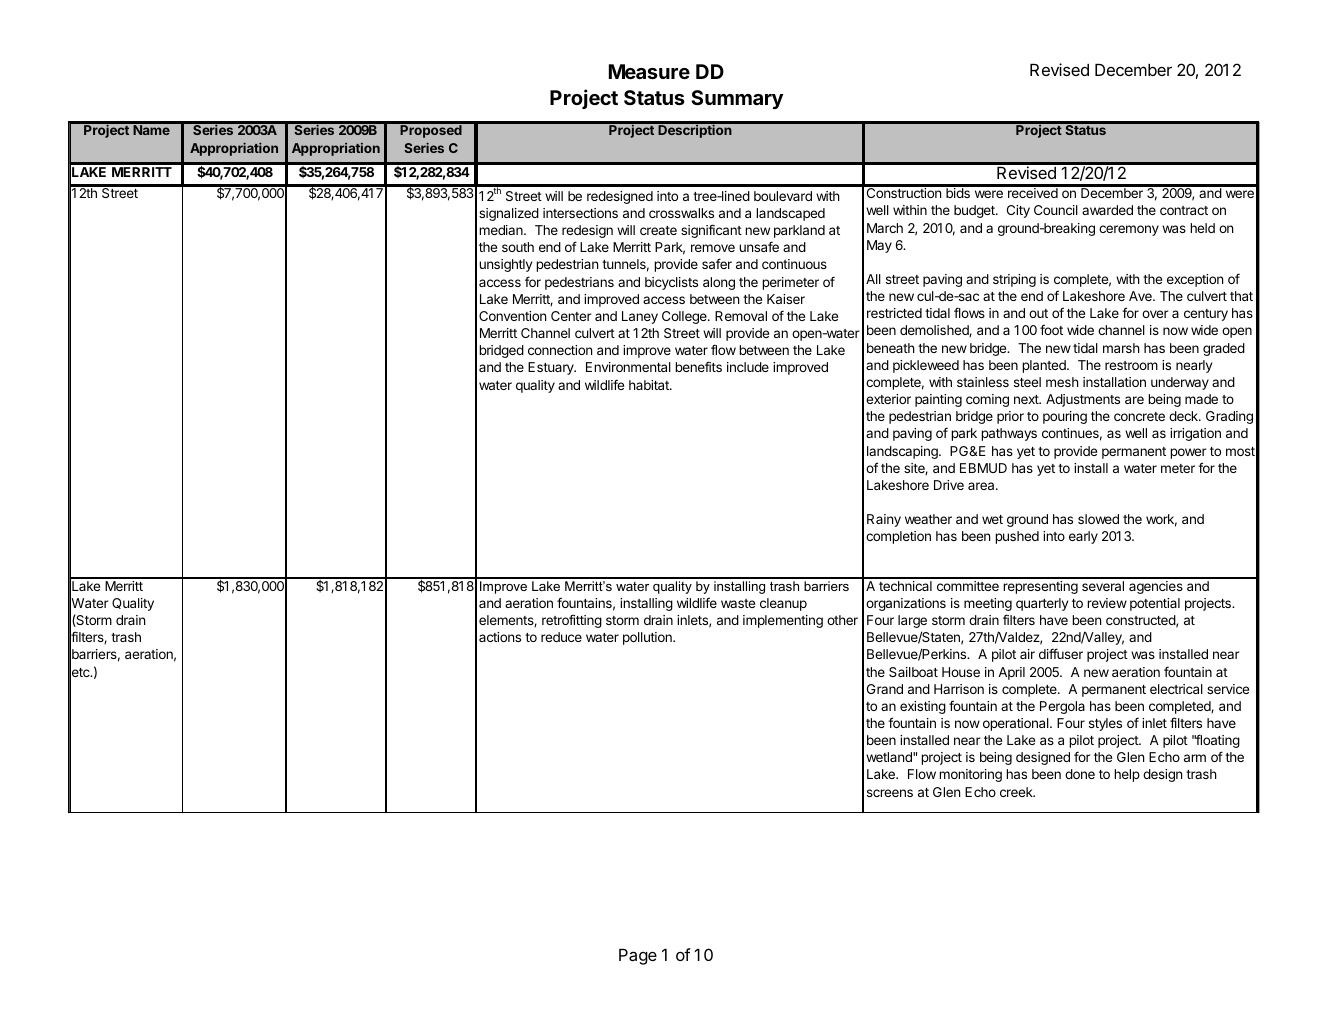 The width and height of the document is (1332, 1029). I want to click on slowed, so click(1098, 519).
